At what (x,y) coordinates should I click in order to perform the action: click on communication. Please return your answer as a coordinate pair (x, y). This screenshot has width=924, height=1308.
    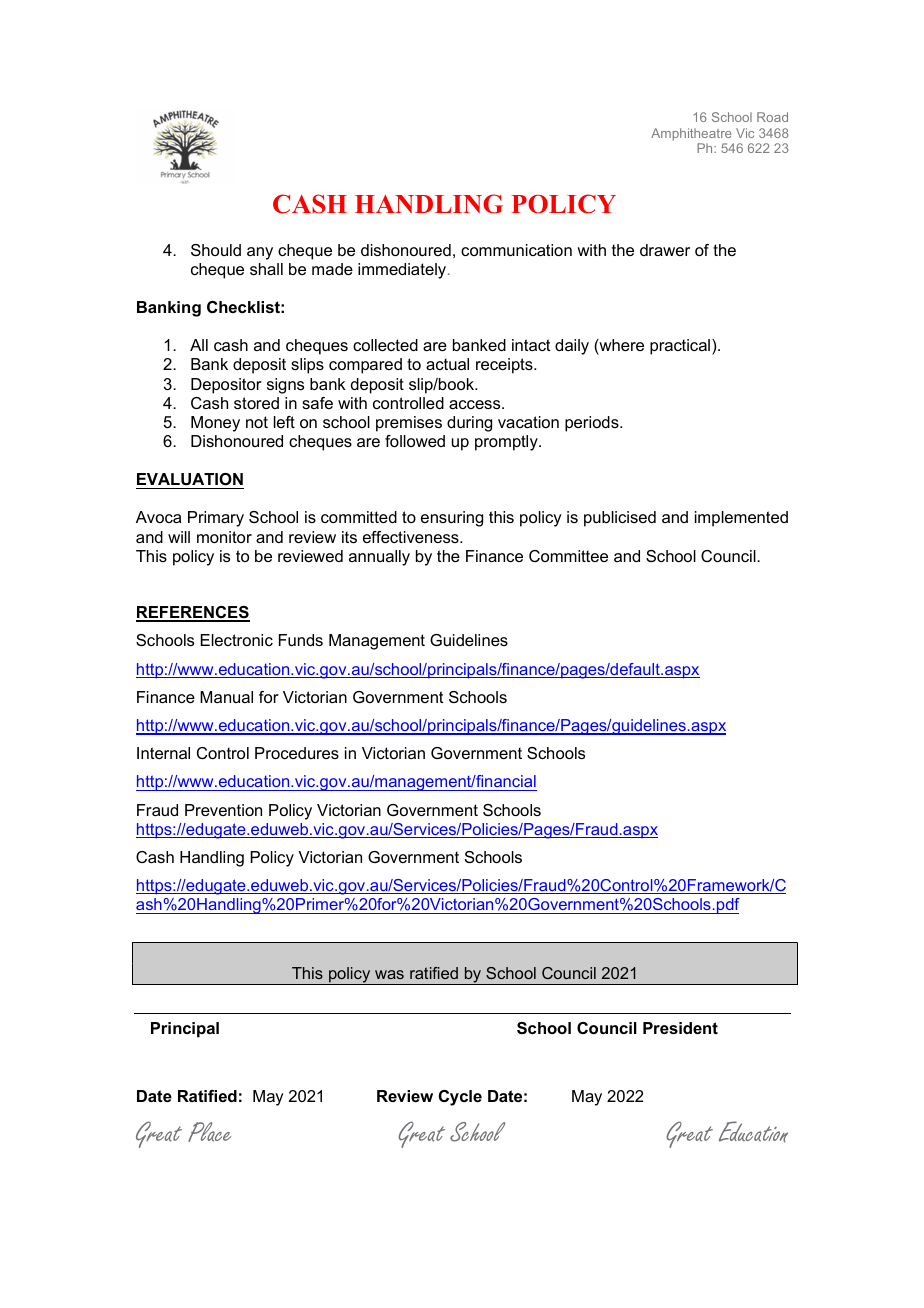
    Looking at the image, I should click on (516, 250).
